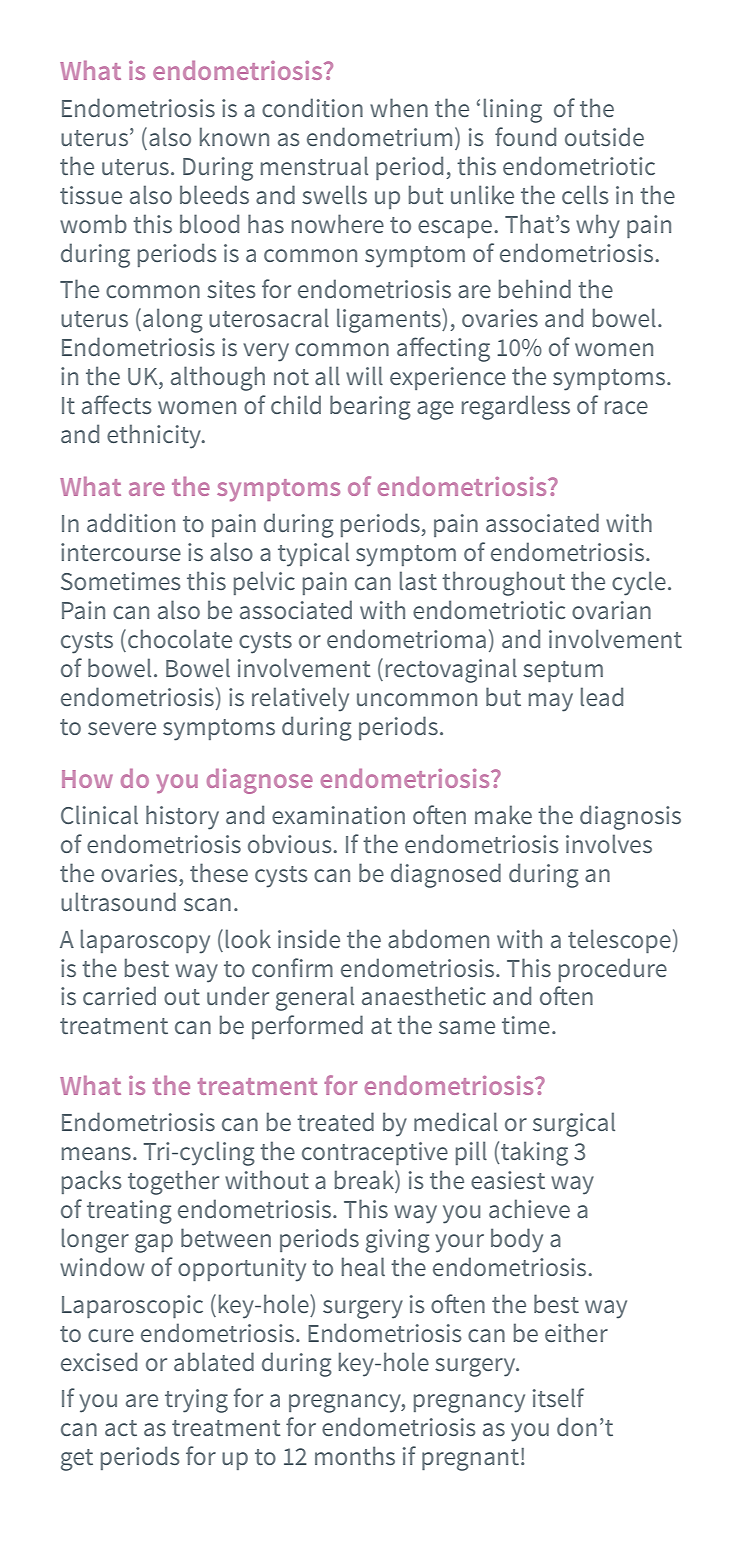 The image size is (739, 1568). Describe the element at coordinates (338, 815) in the screenshot. I see `examination` at that location.
